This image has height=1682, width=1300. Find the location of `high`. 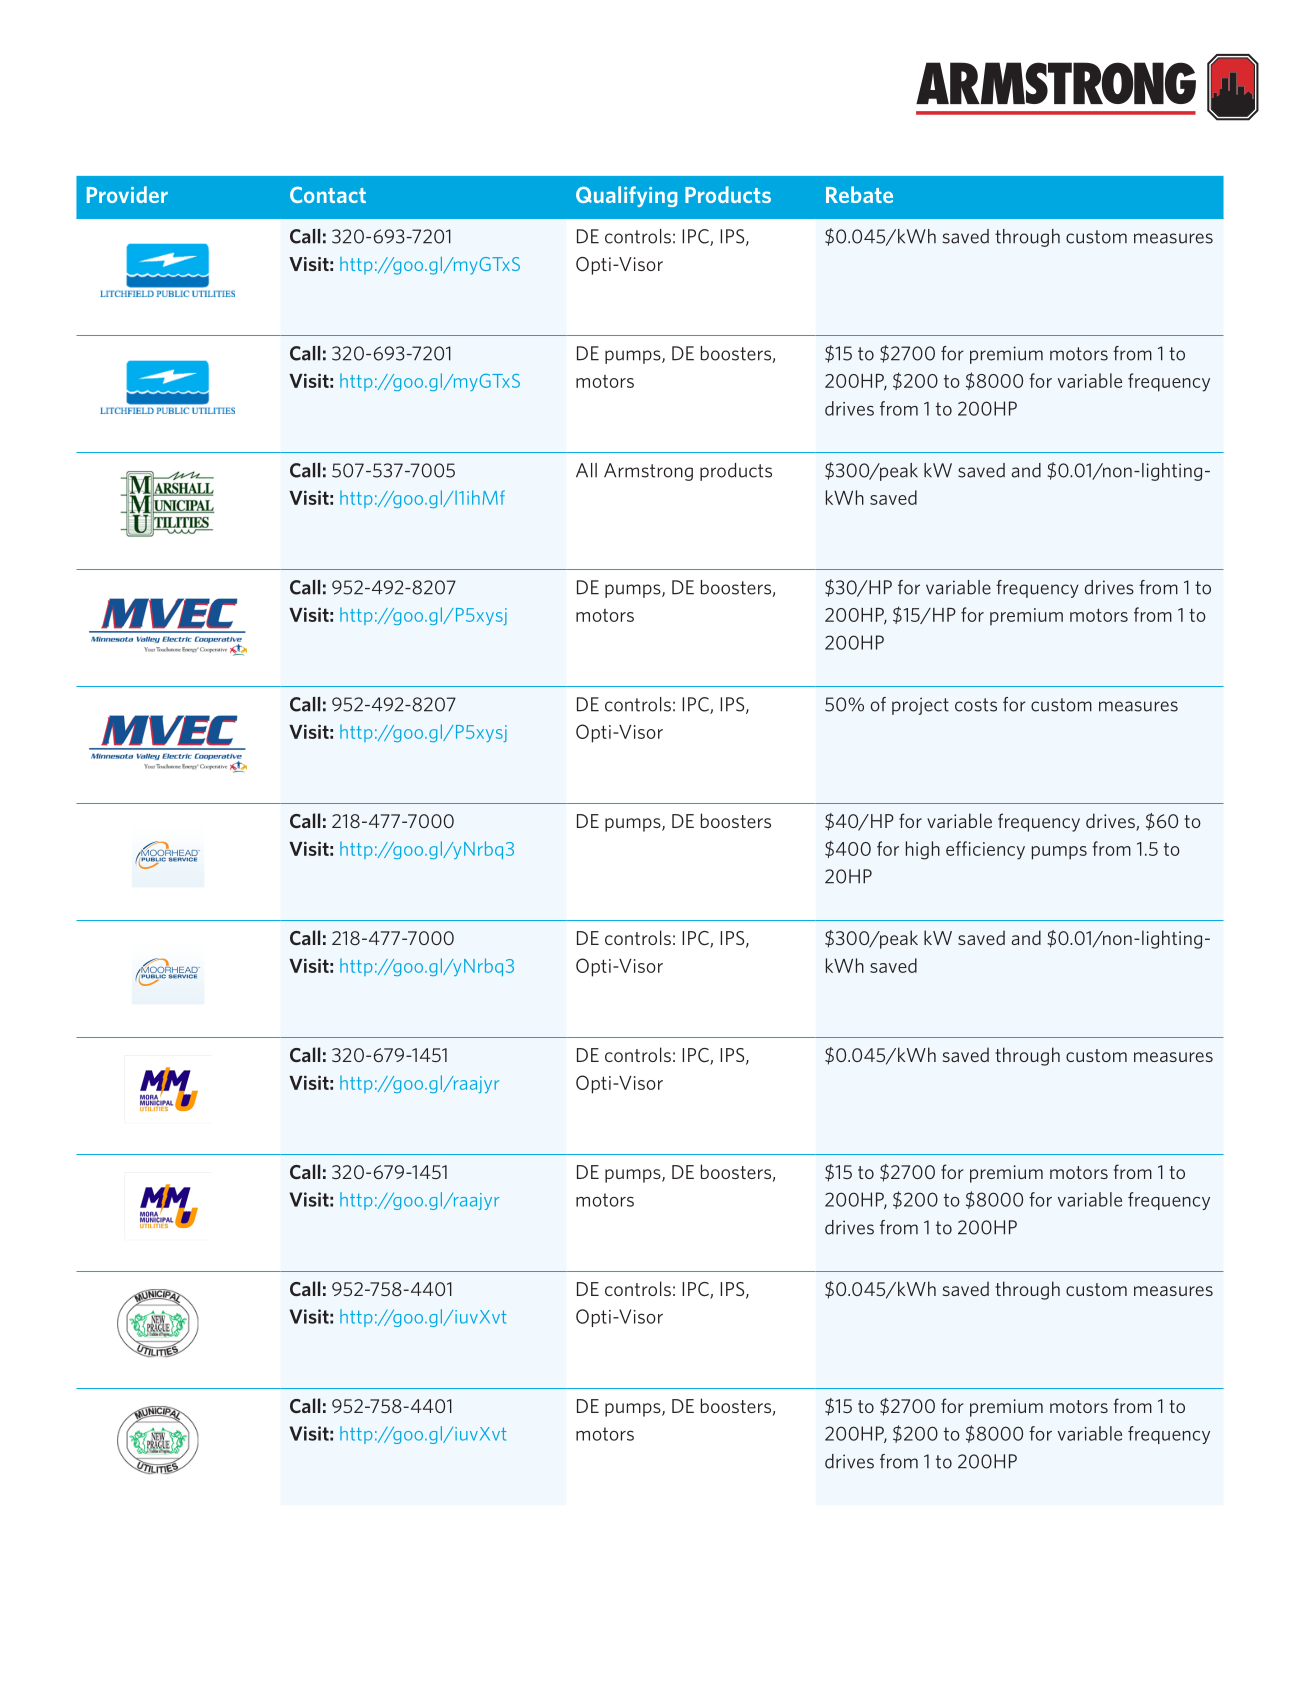

high is located at coordinates (923, 850).
